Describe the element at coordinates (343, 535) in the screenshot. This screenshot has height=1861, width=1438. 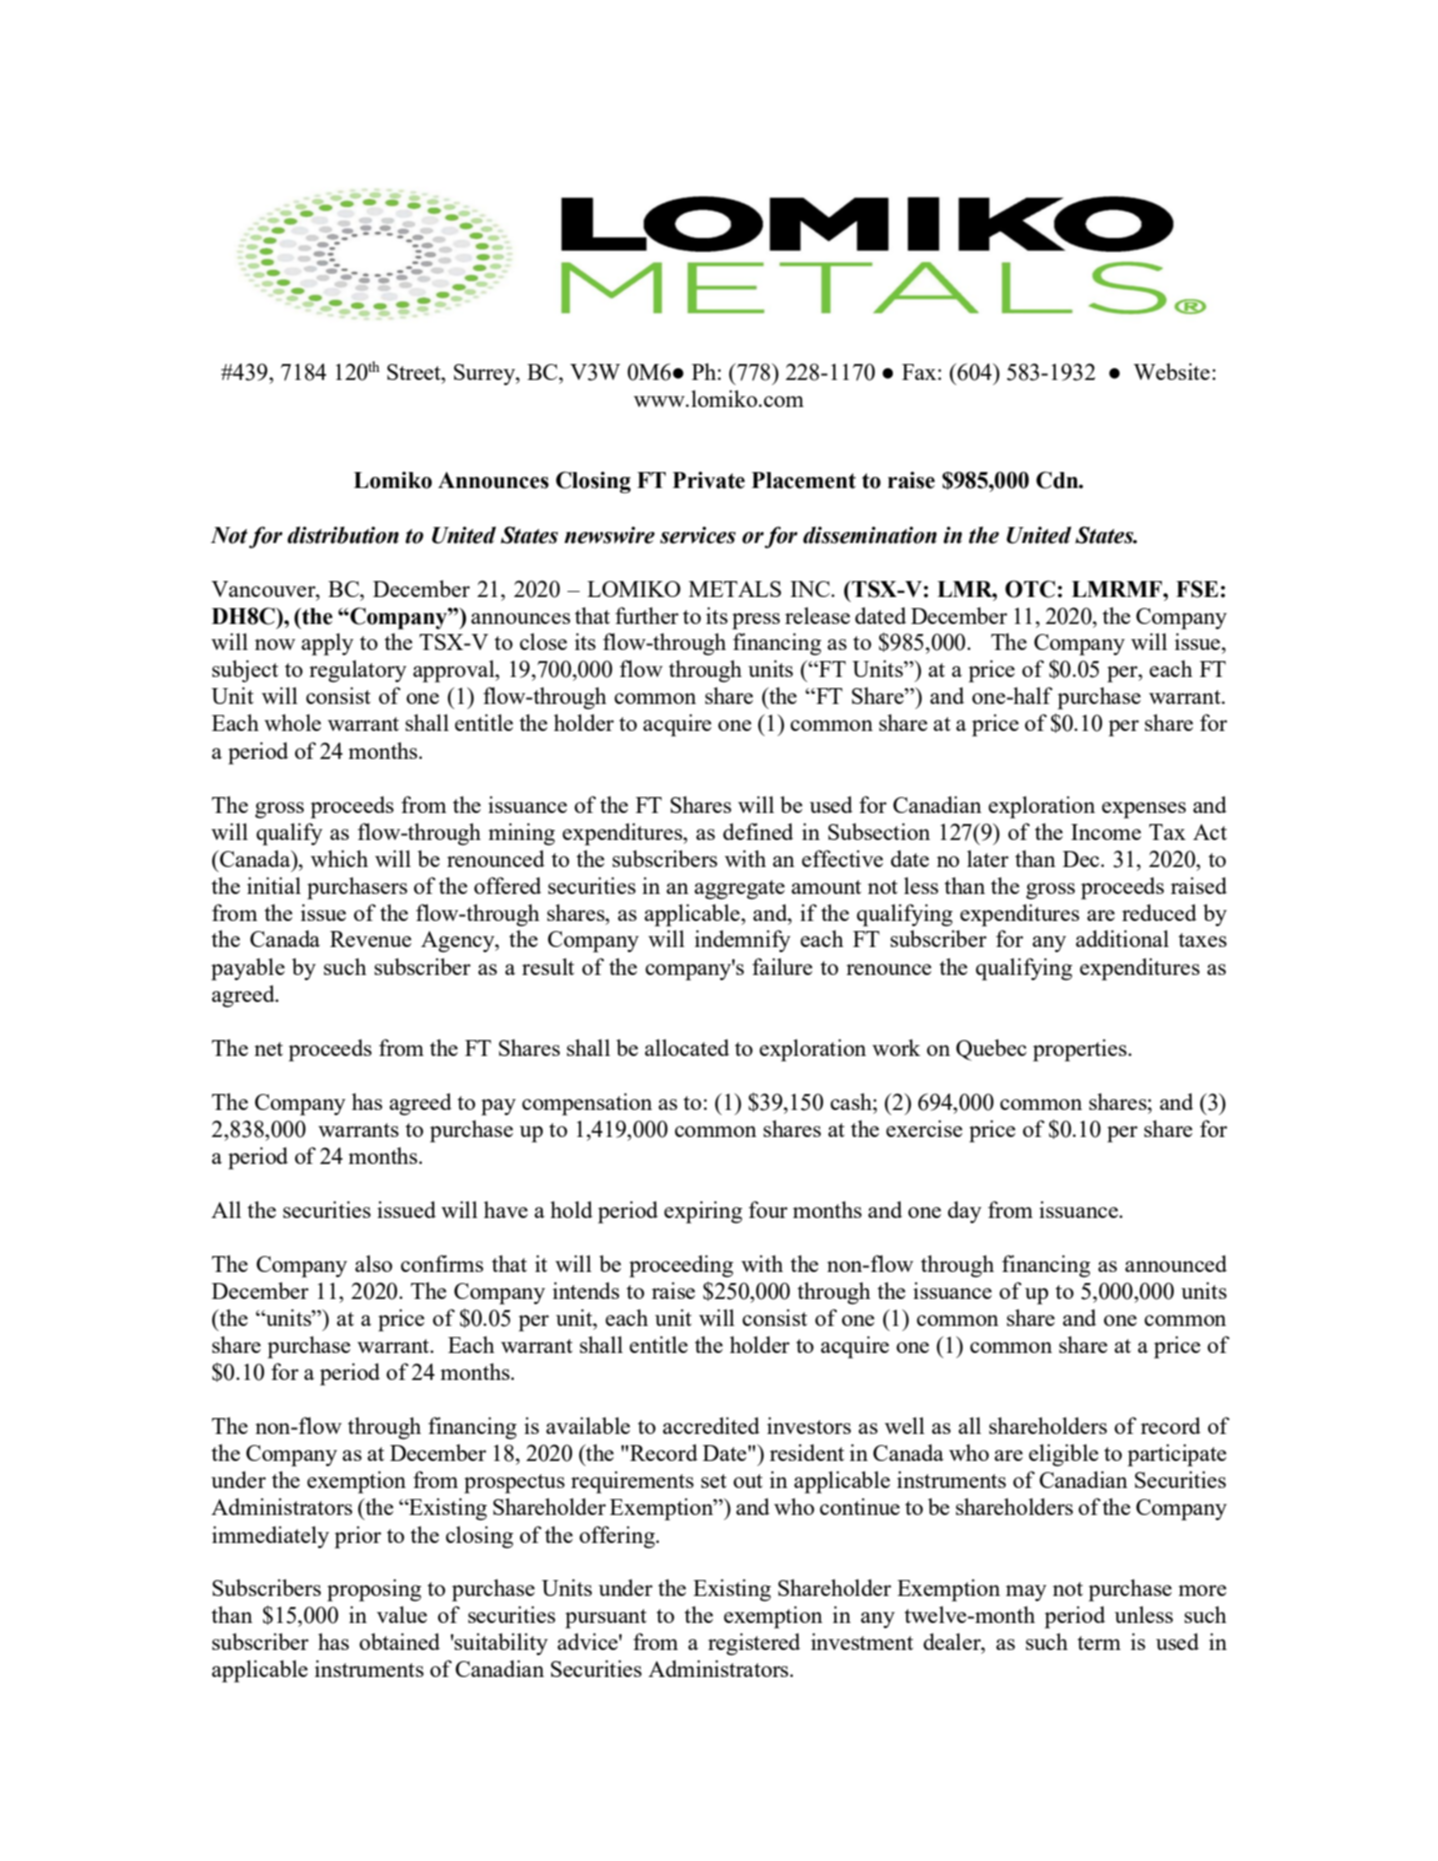
I see `distribution` at that location.
